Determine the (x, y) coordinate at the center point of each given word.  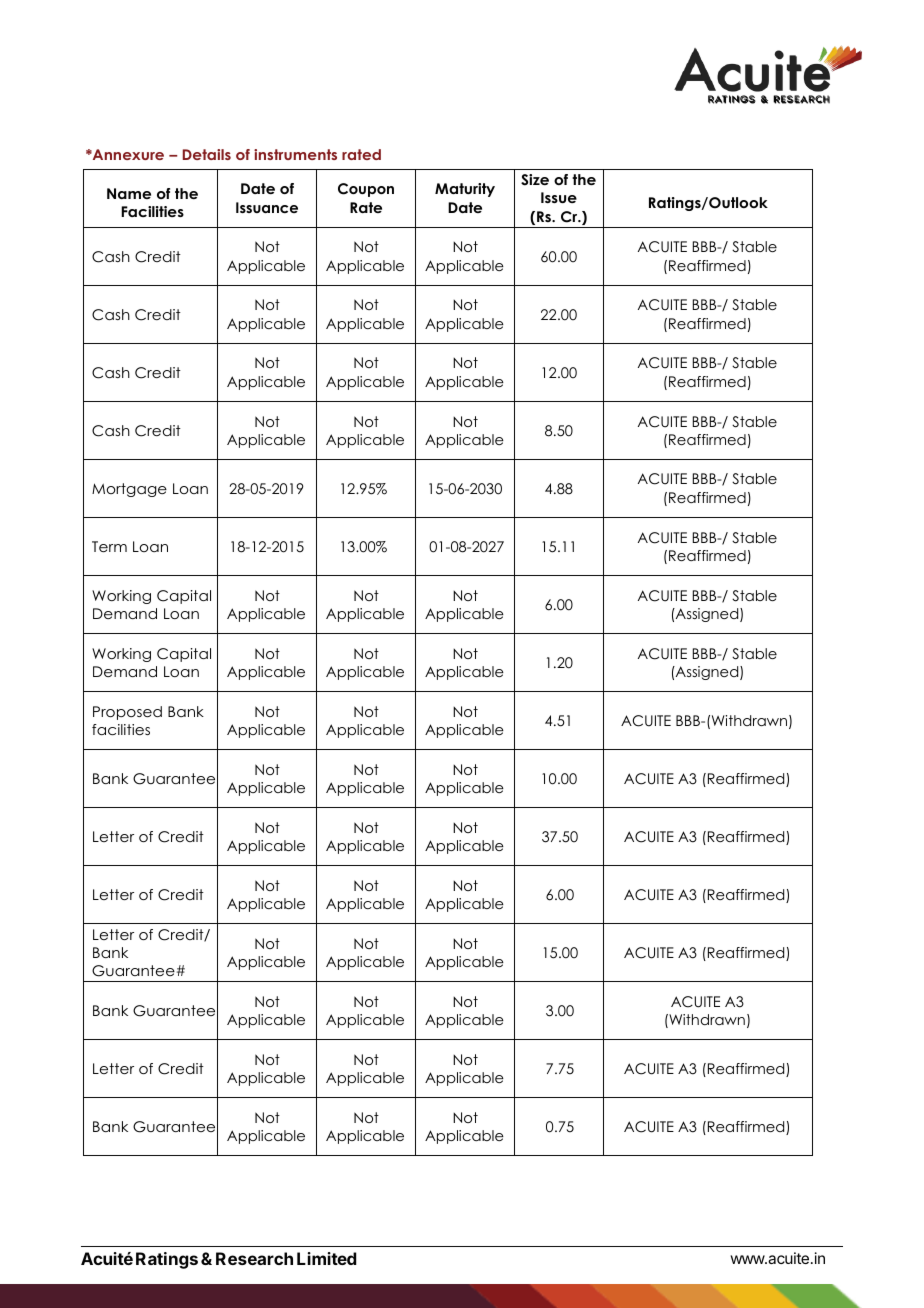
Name (129, 193)
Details (207, 154)
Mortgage (129, 490)
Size (535, 180)
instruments (295, 154)
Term (109, 546)
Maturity (465, 190)
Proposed (127, 713)
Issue (559, 197)
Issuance (267, 207)
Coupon (366, 190)
